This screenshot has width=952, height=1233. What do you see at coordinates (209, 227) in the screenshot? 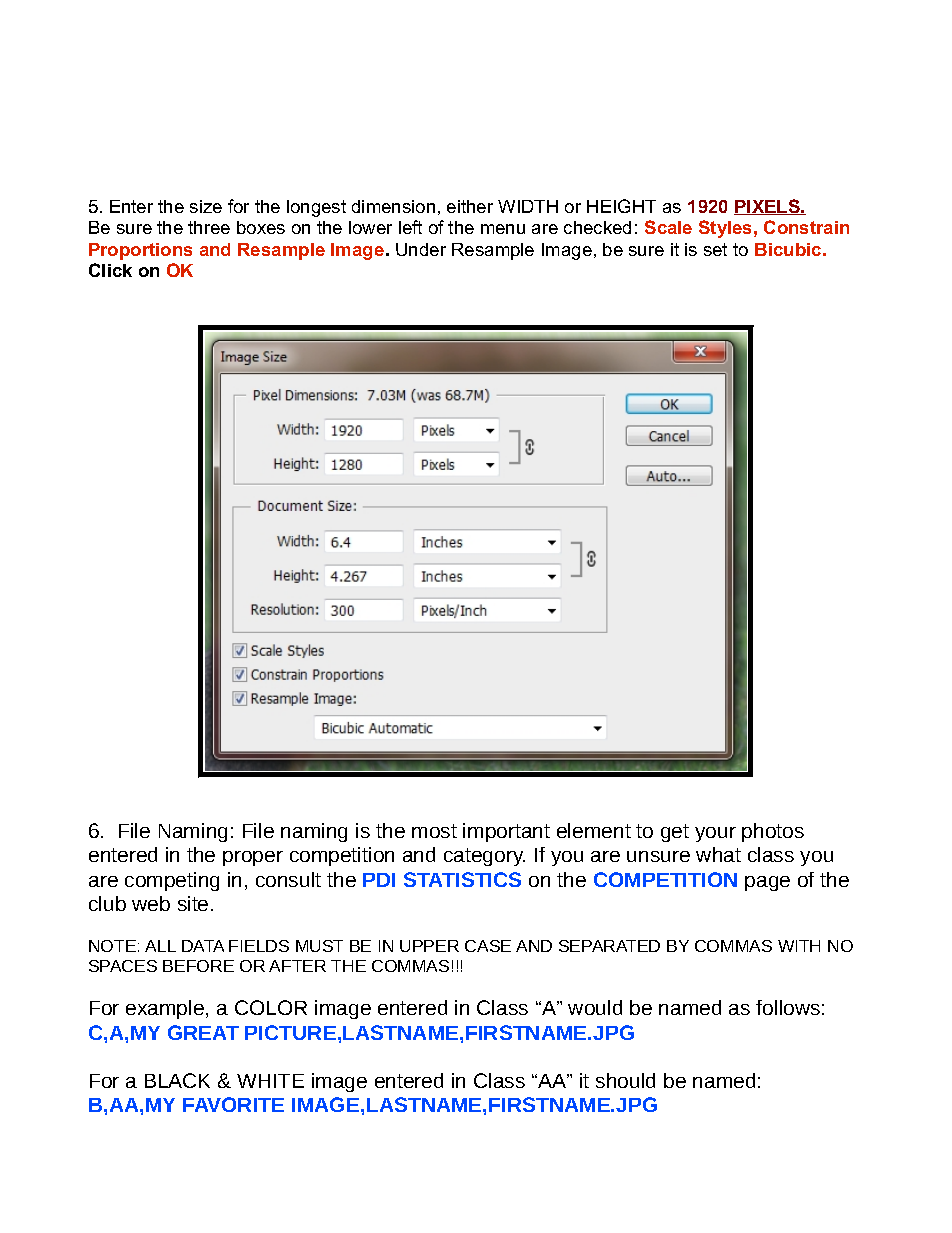
I see `three` at bounding box center [209, 227].
